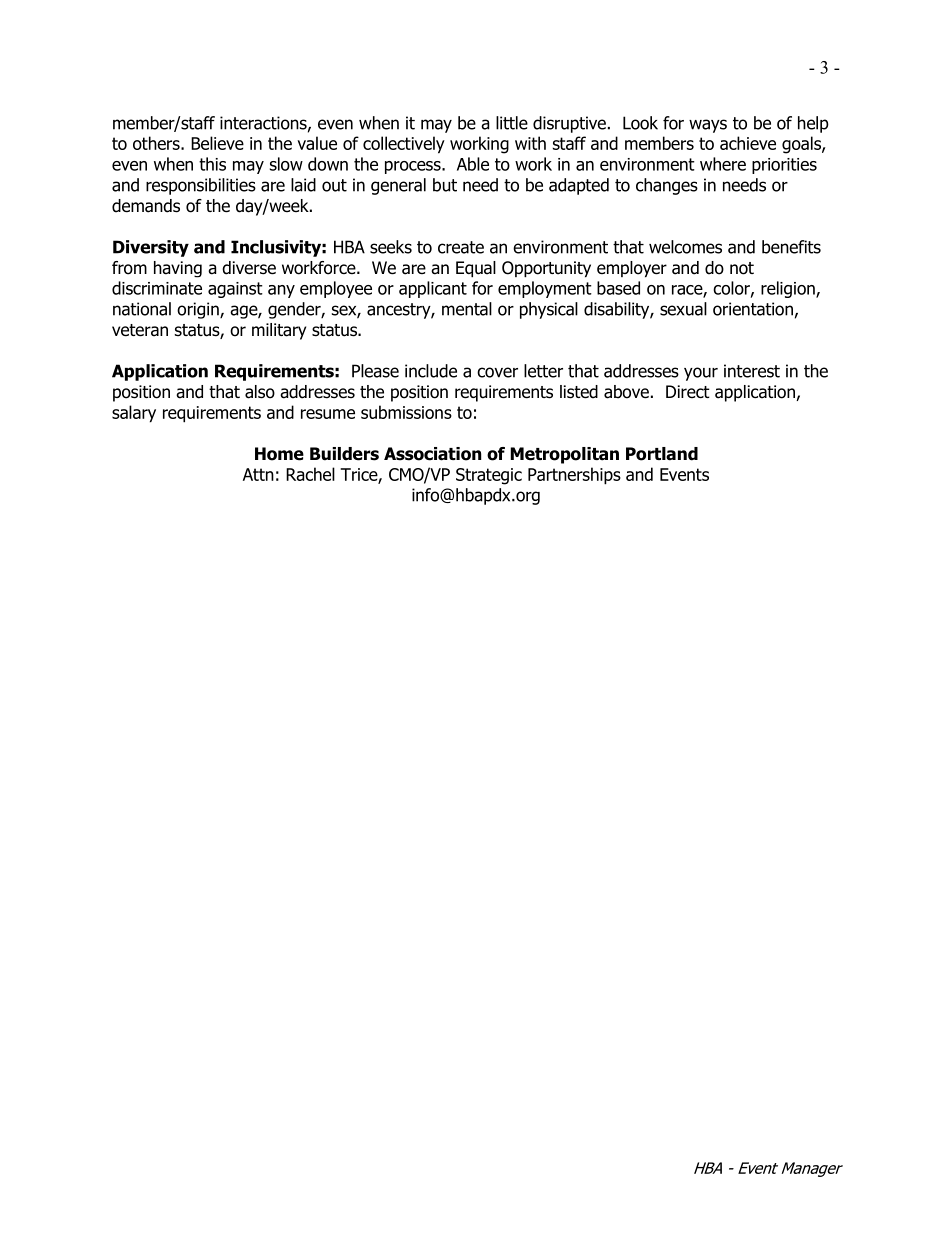  Describe the element at coordinates (217, 143) in the document. I see `Believe` at that location.
